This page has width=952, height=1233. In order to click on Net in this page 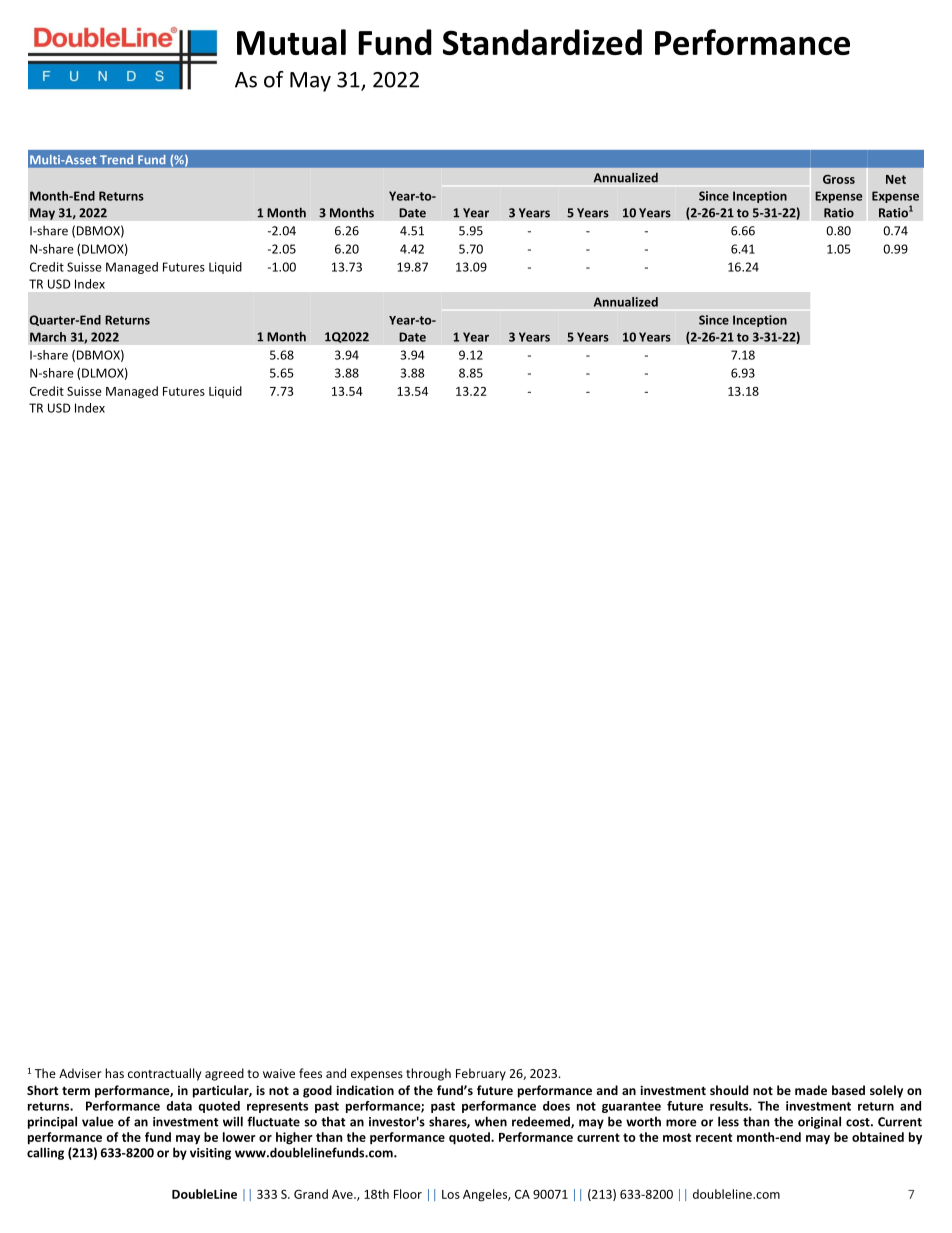, I will do `click(896, 179)`.
